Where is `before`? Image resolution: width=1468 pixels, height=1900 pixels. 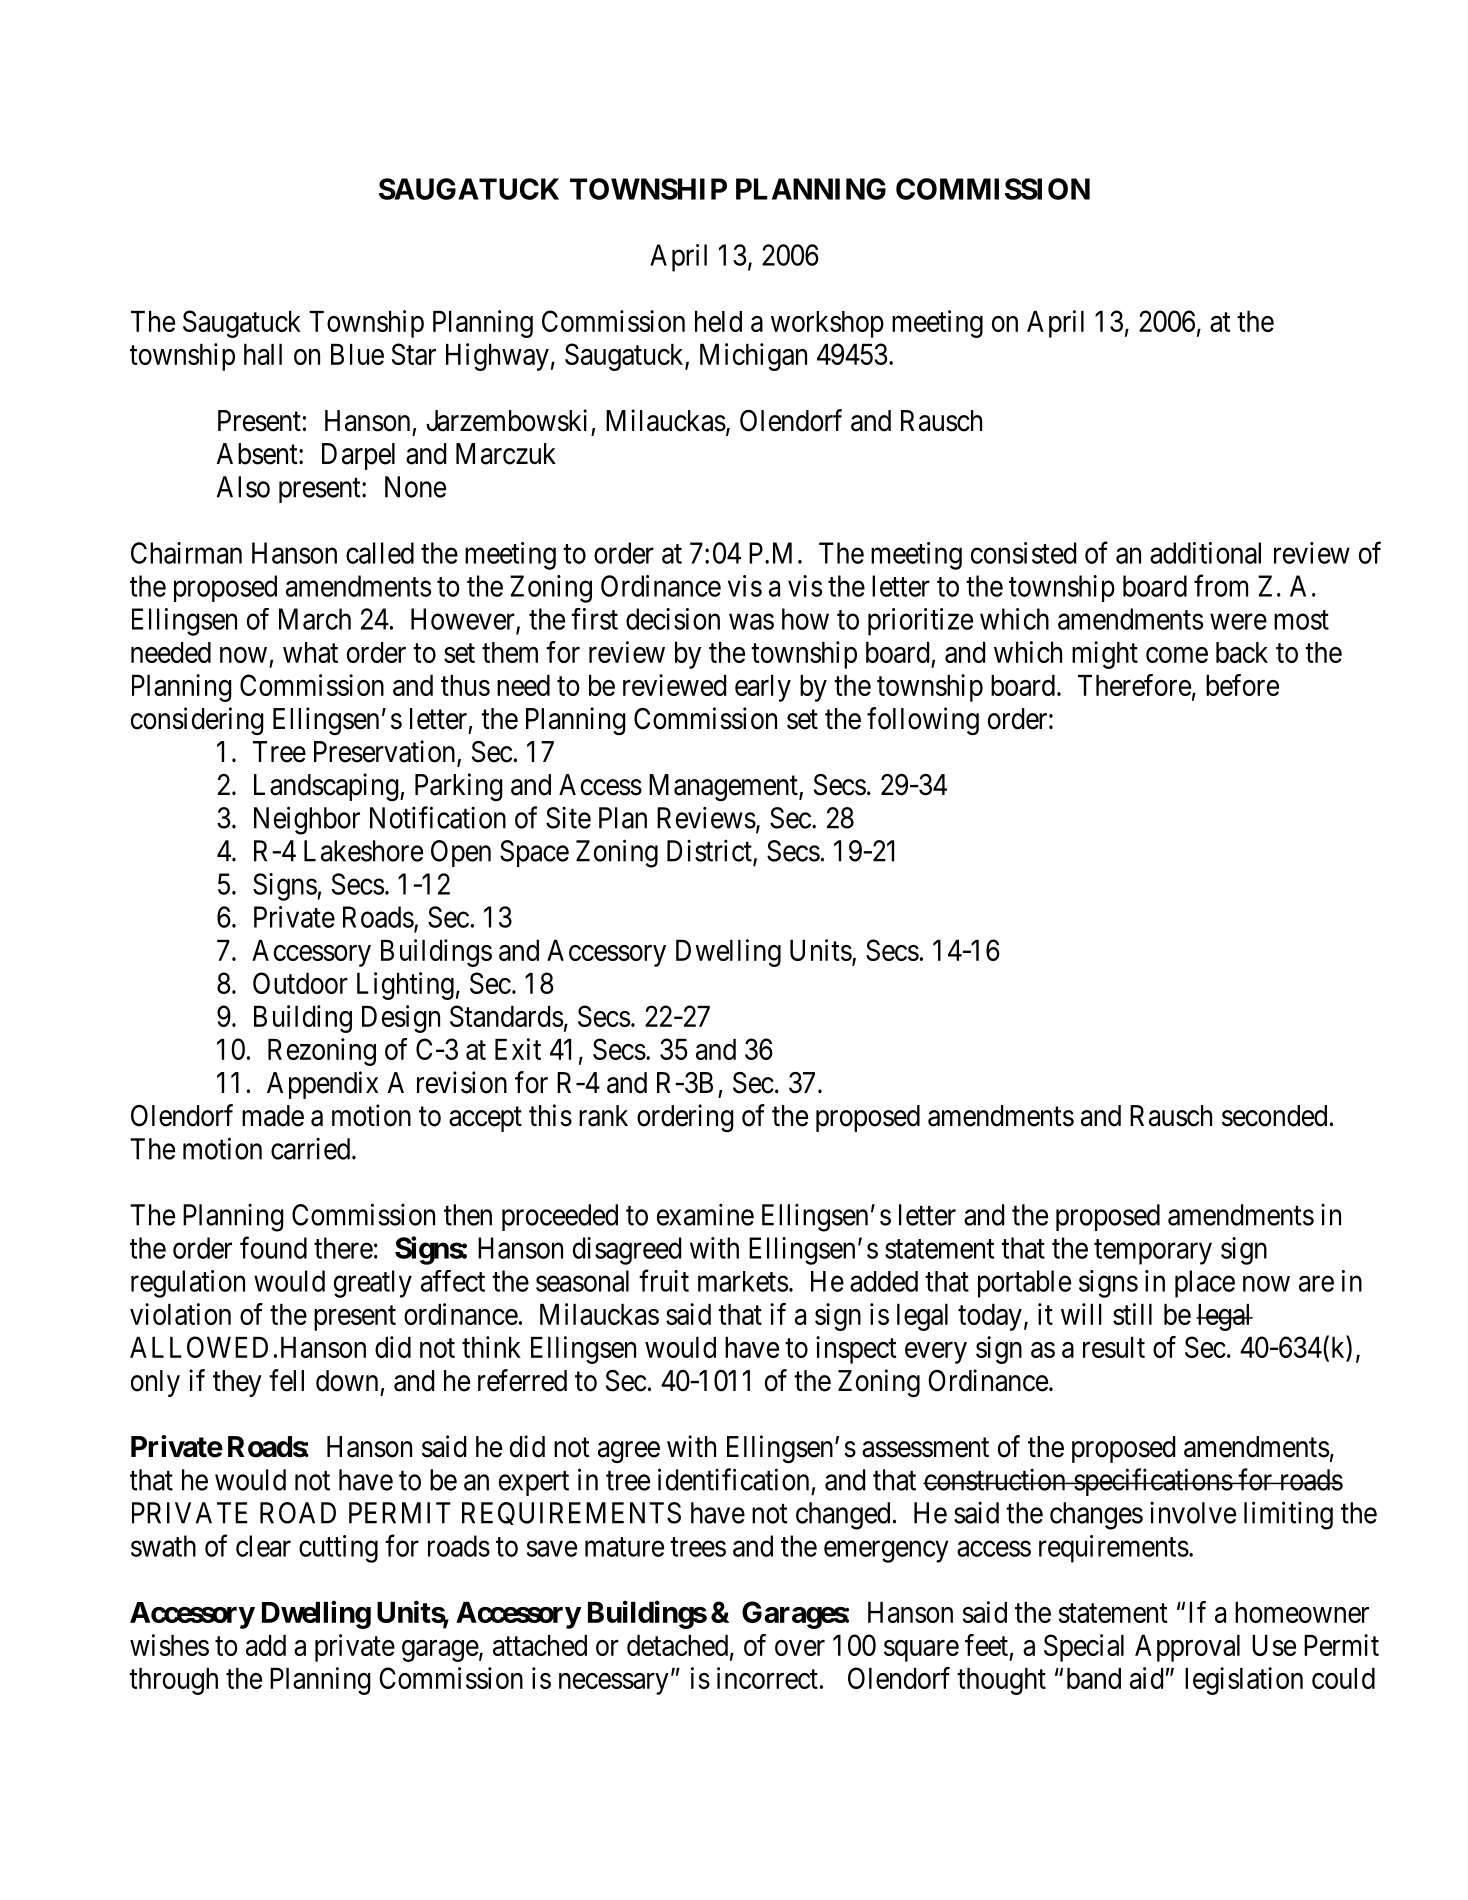 before is located at coordinates (1242, 685).
